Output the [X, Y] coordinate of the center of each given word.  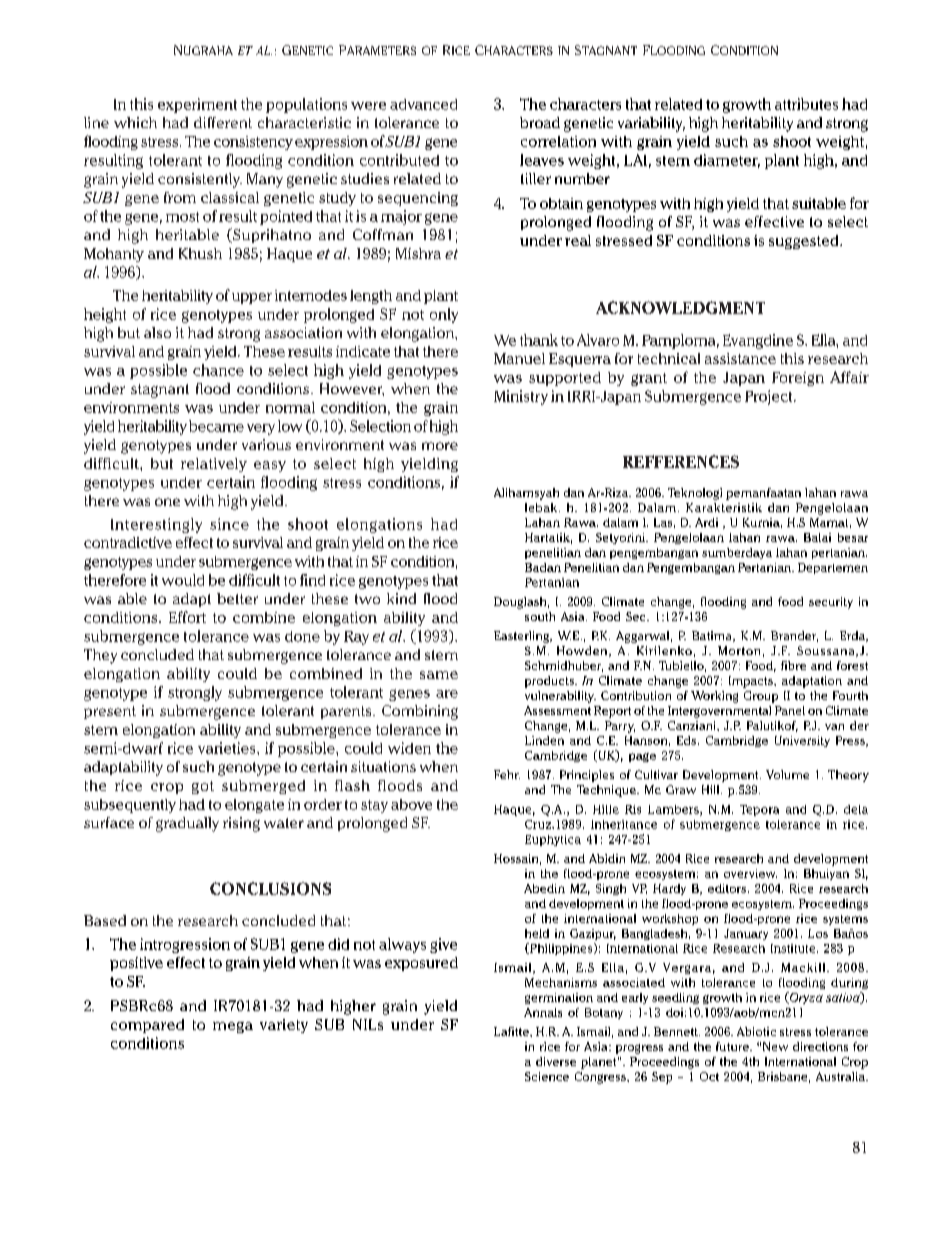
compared [147, 1026]
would [183, 580]
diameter [727, 161]
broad [540, 122]
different [223, 122]
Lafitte [512, 1031]
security [831, 603]
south [540, 616]
